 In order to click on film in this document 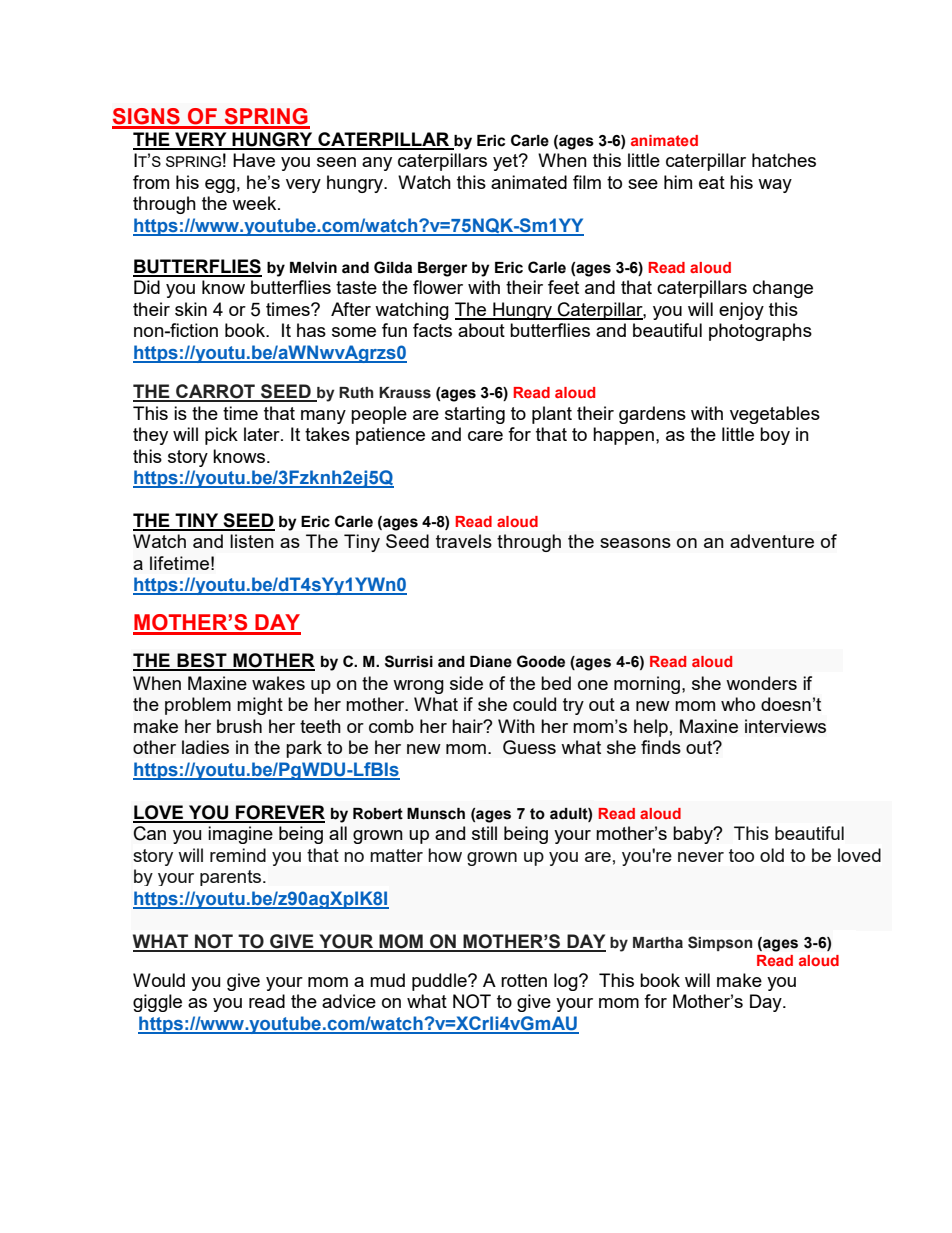, I will do `click(587, 182)`.
